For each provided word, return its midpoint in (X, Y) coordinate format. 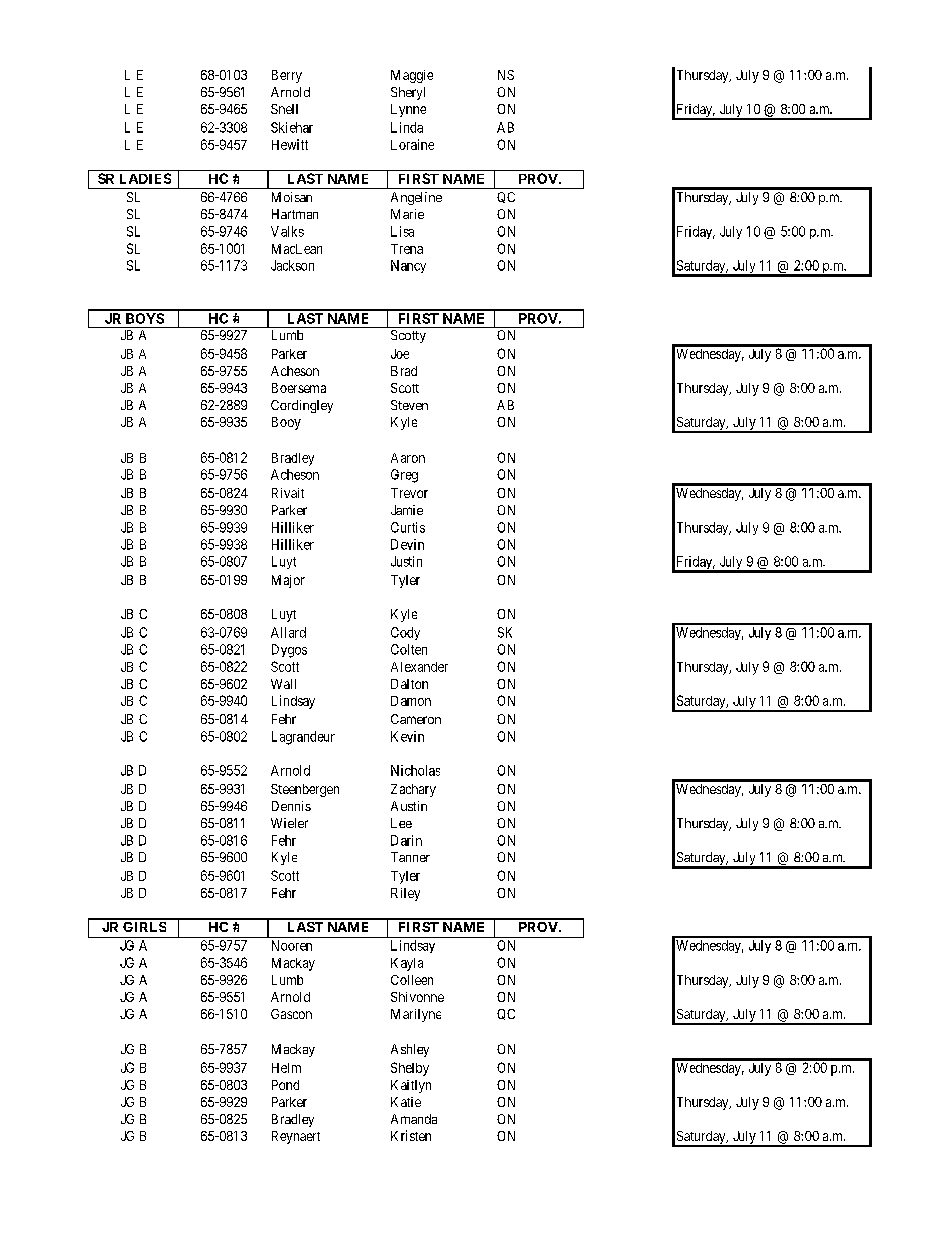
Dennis (291, 806)
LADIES (145, 178)
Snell (284, 109)
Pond (285, 1085)
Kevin (407, 736)
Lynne (408, 110)
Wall (283, 684)
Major (288, 581)
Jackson (292, 265)
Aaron (408, 458)
